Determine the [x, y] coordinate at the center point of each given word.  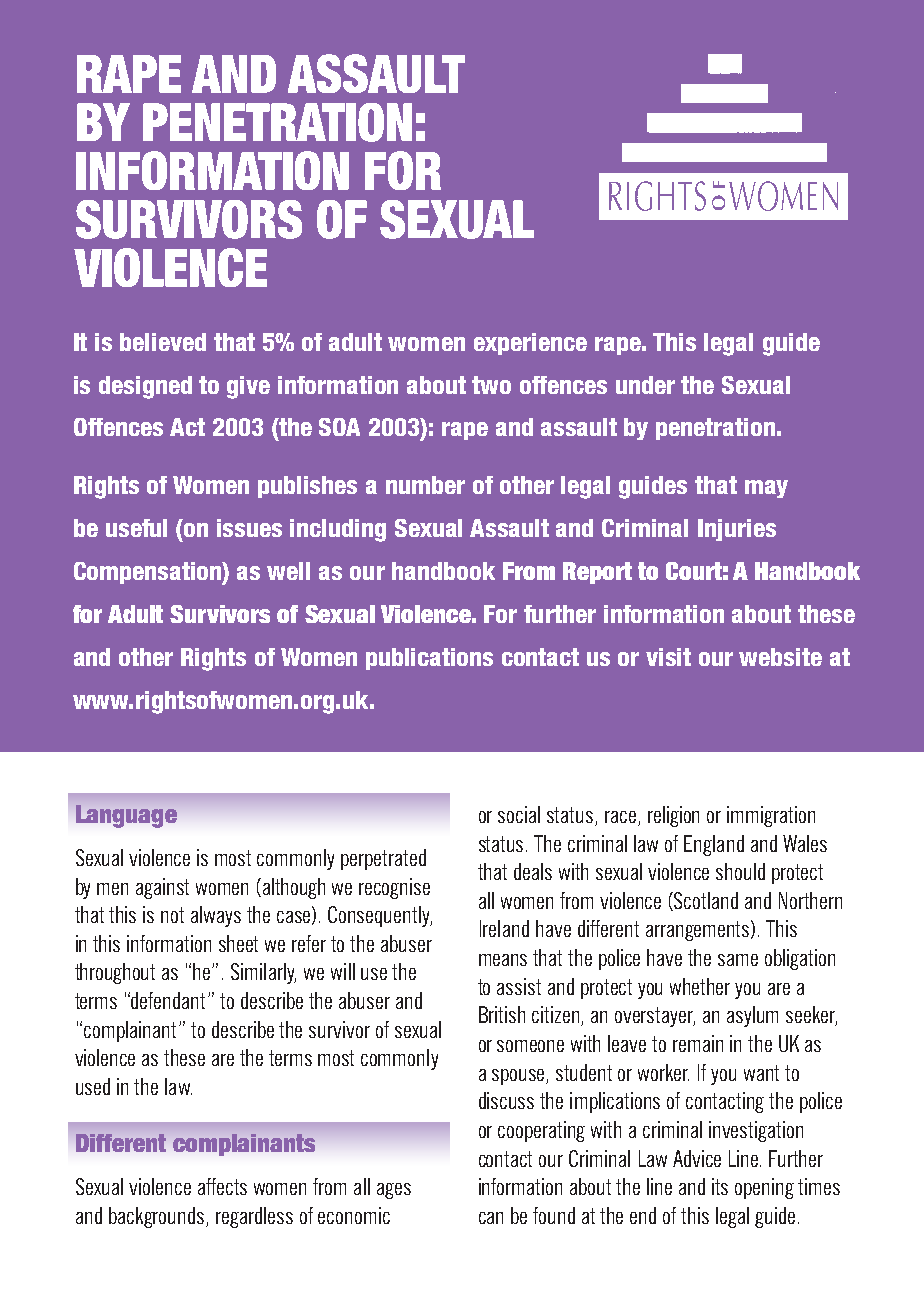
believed [163, 342]
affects [222, 1186]
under [645, 385]
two [491, 385]
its [720, 1186]
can [491, 1218]
